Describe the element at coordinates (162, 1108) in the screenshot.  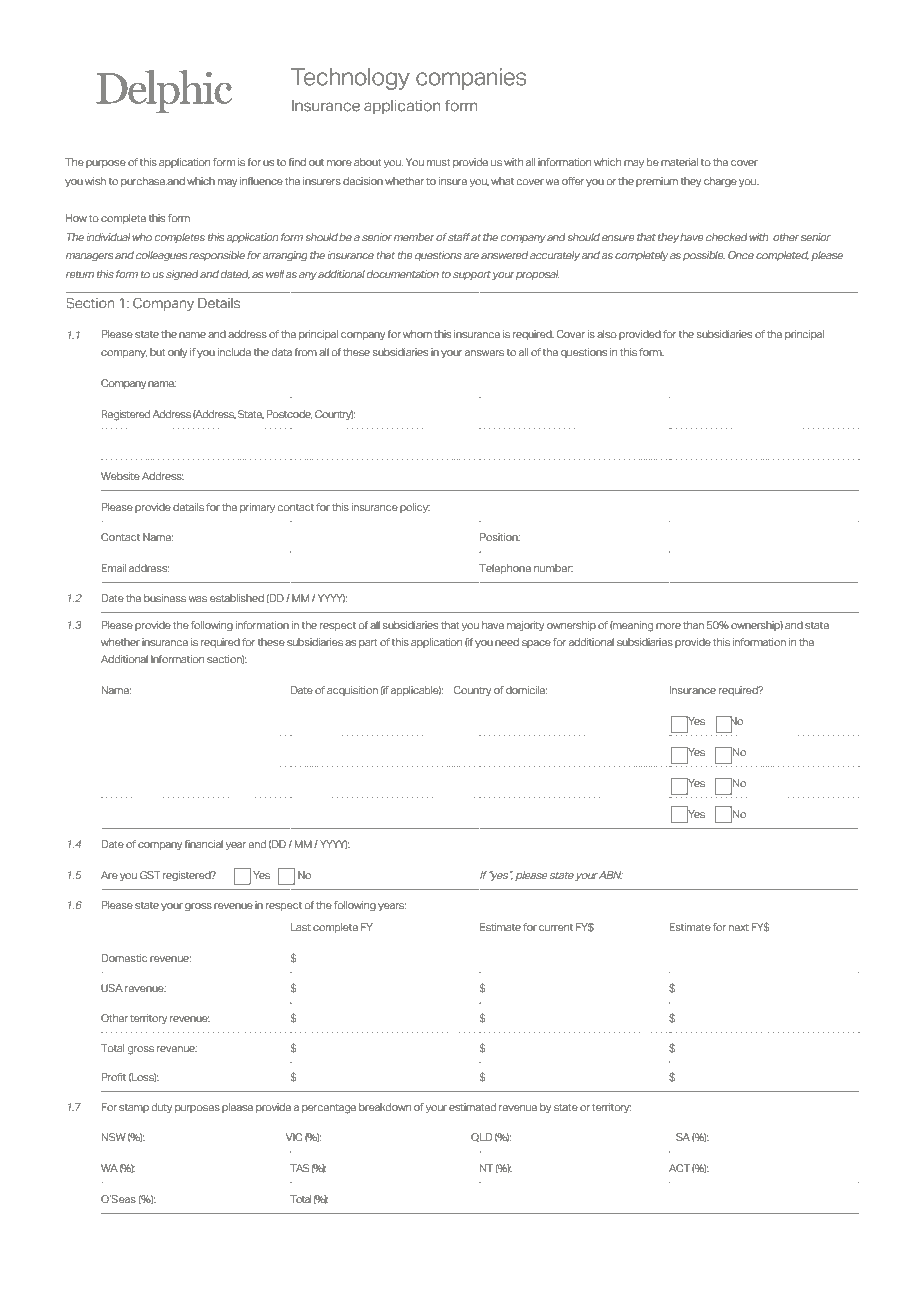
I see `duty` at that location.
